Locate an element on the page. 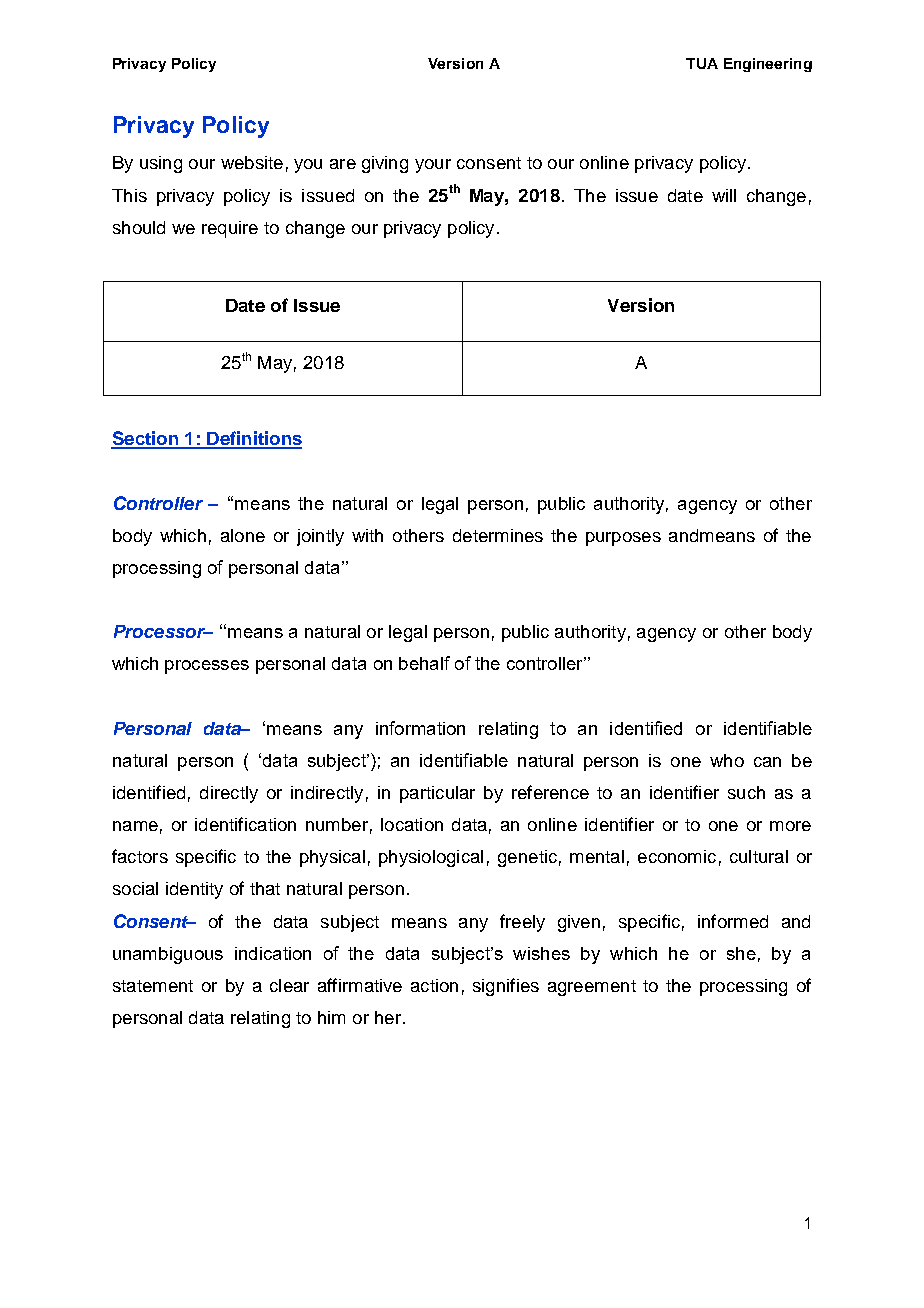 The width and height of the page is (924, 1308). Definitions is located at coordinates (253, 439).
